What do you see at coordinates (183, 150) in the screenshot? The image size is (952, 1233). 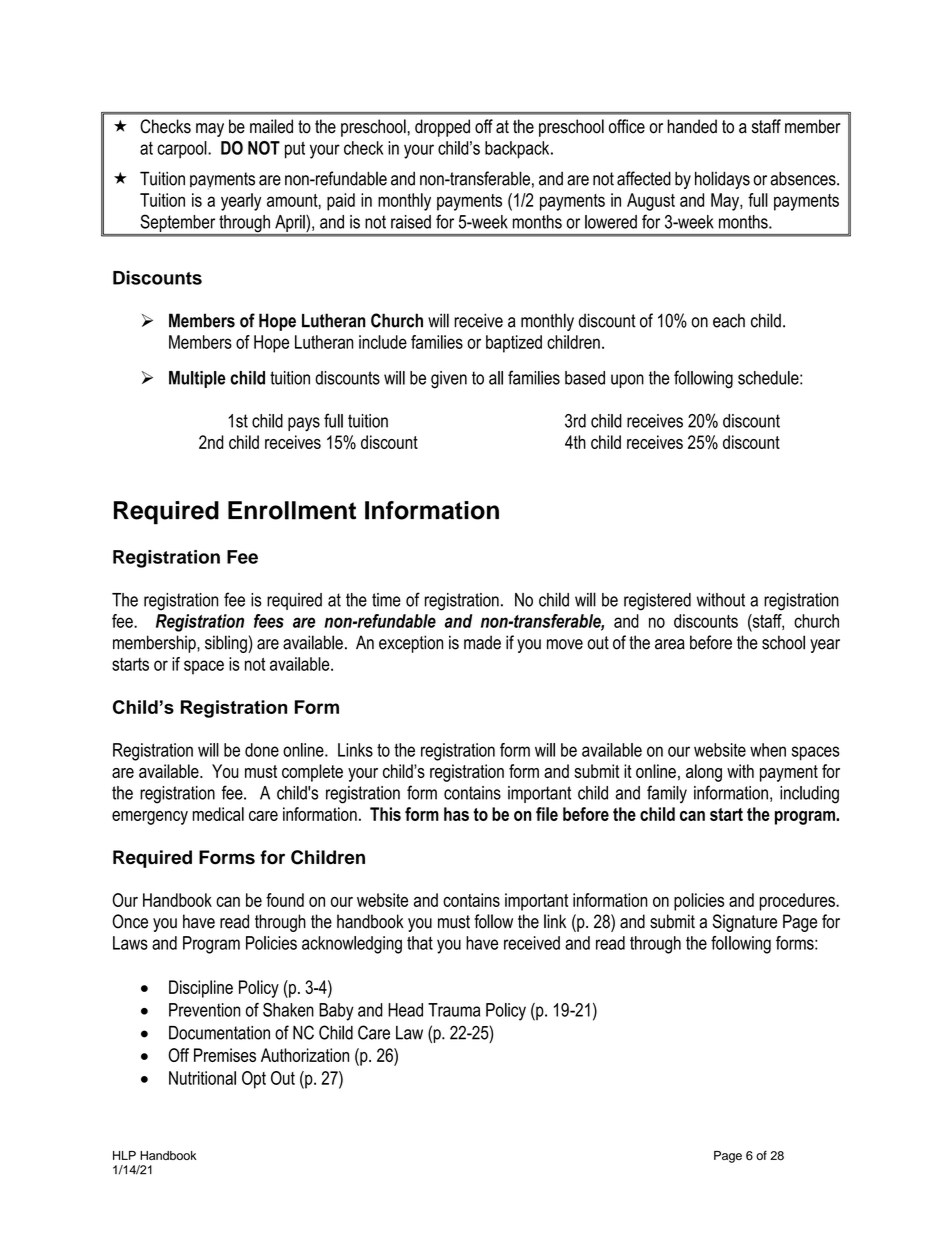 I see `carpool` at bounding box center [183, 150].
